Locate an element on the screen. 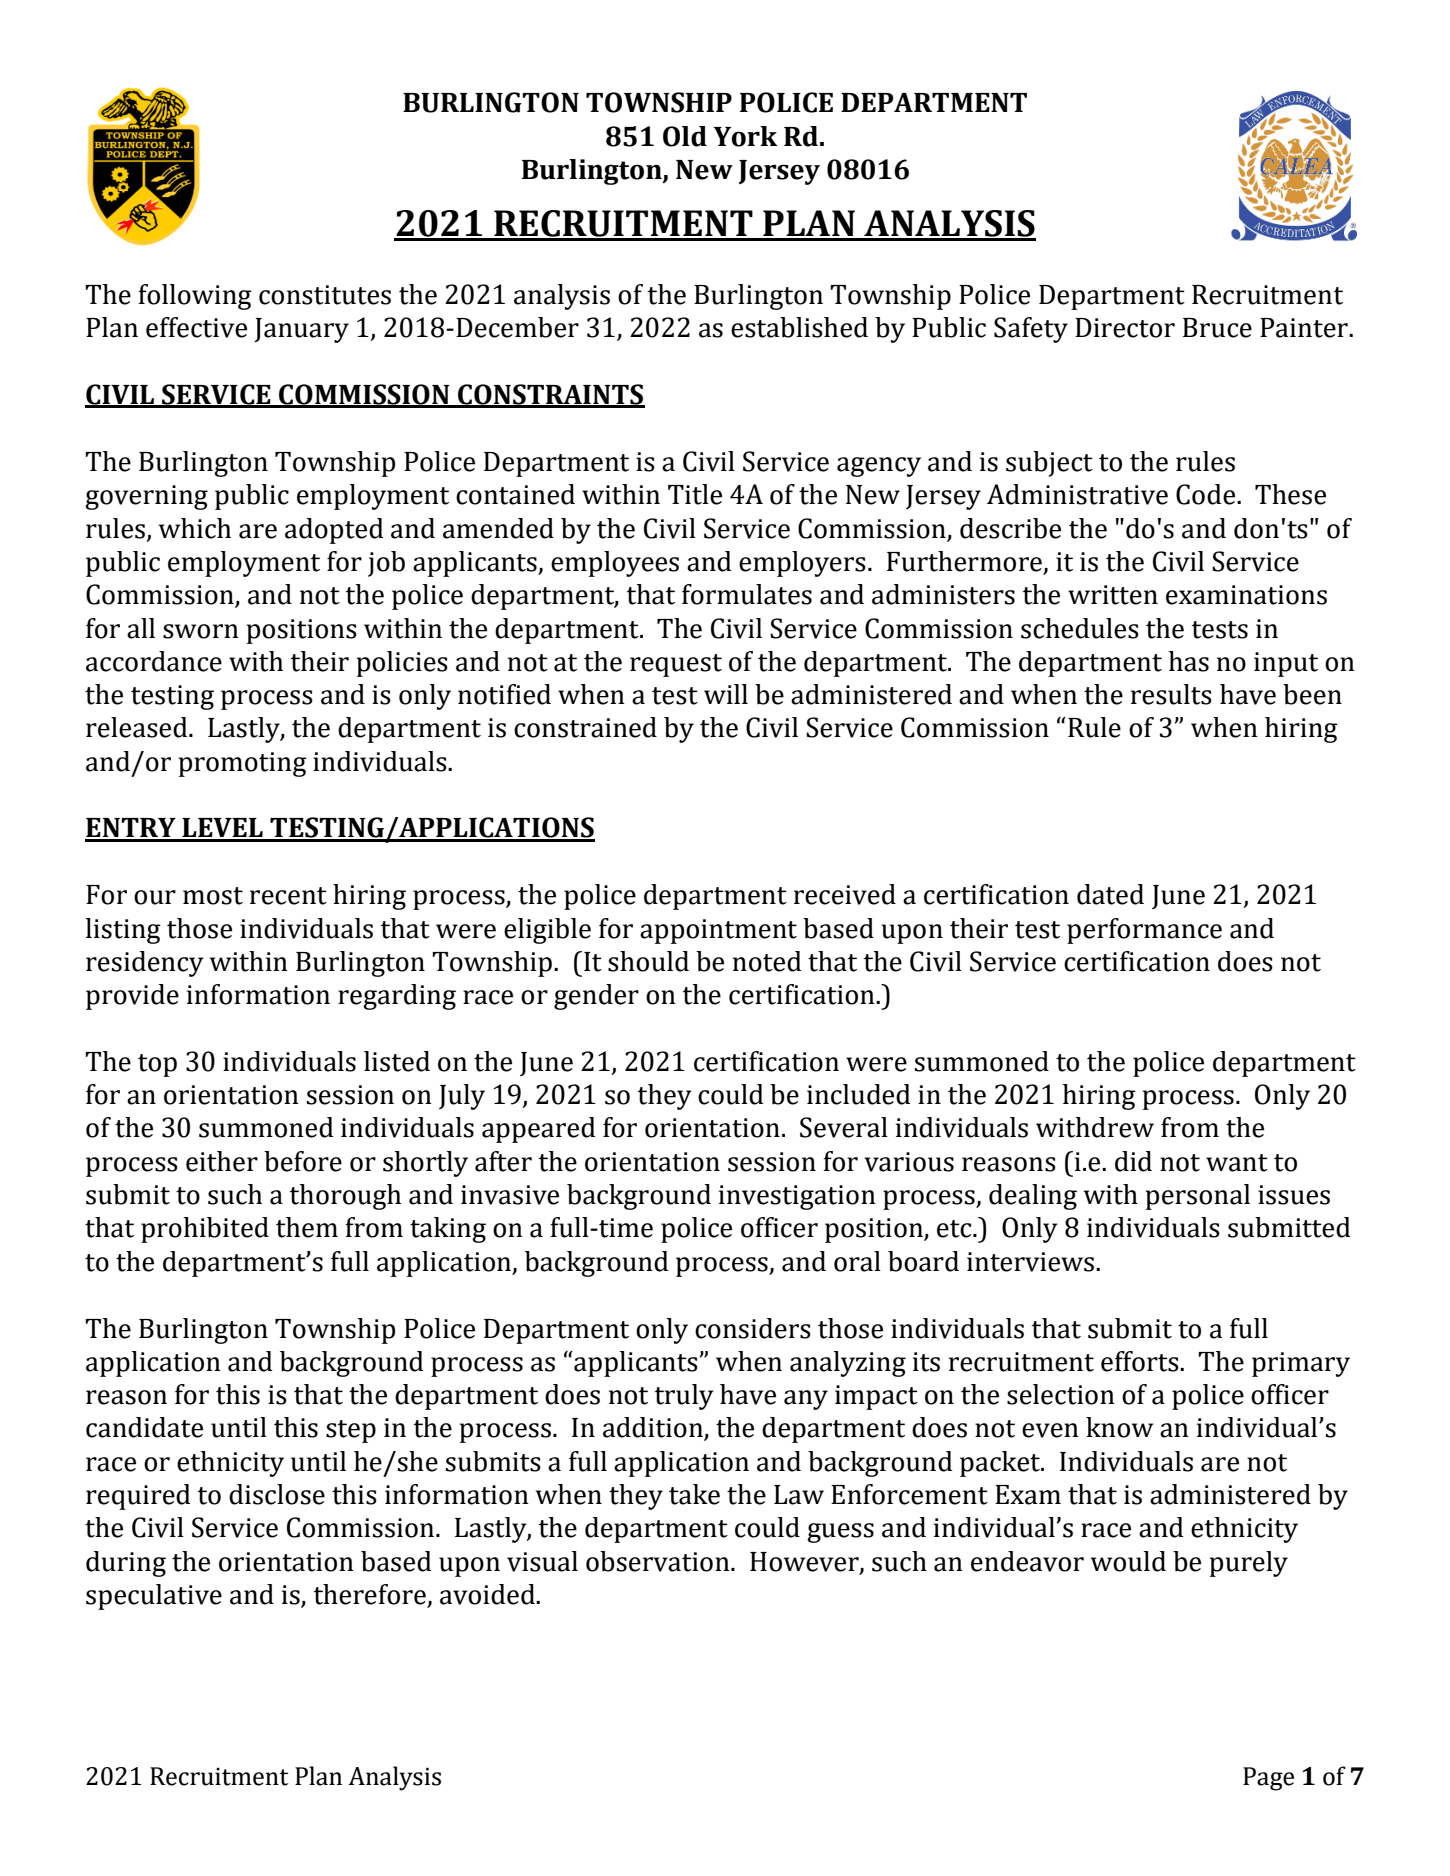 This screenshot has height=1876, width=1450. York is located at coordinates (746, 136).
